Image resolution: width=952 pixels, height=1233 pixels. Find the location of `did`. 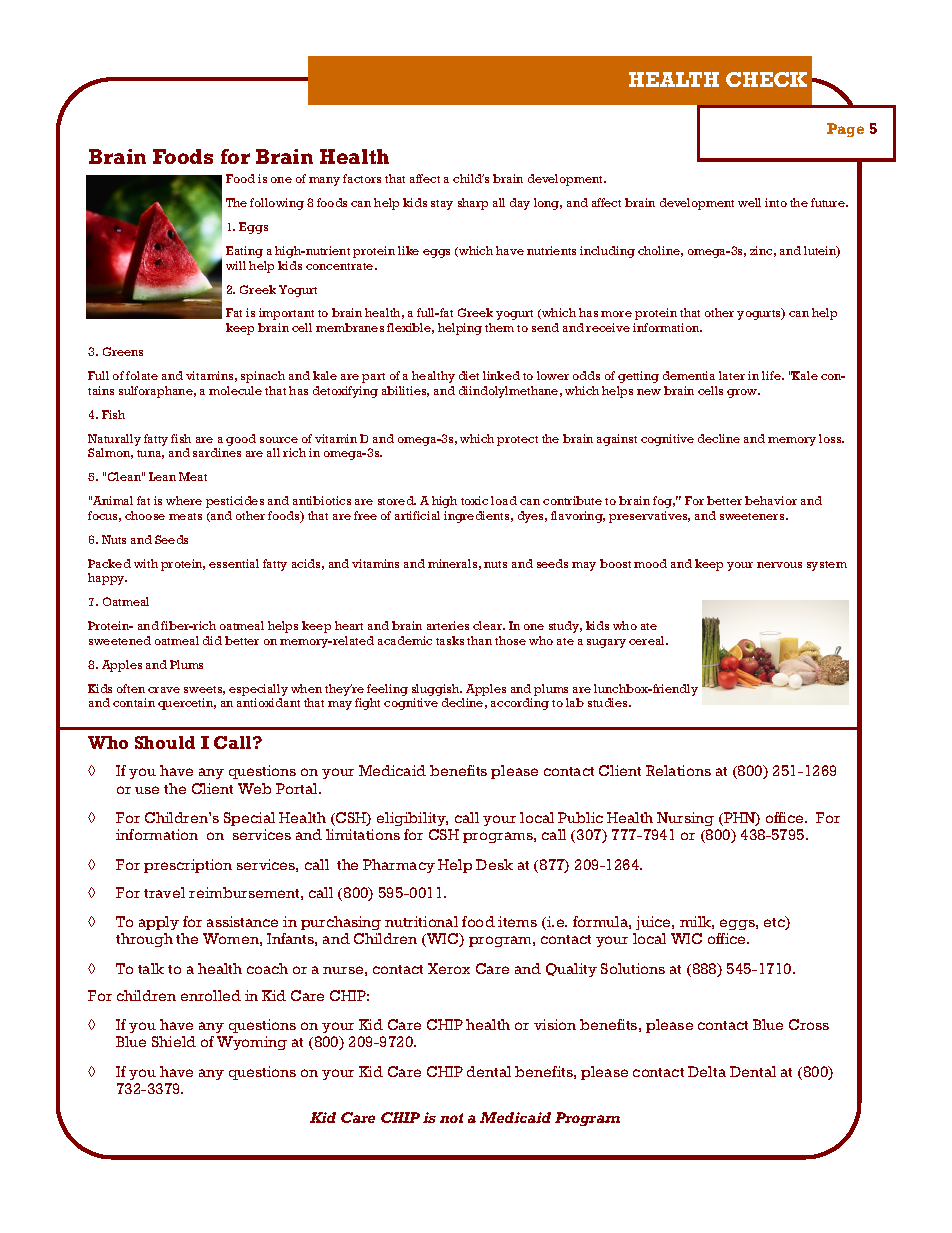

did is located at coordinates (212, 640).
